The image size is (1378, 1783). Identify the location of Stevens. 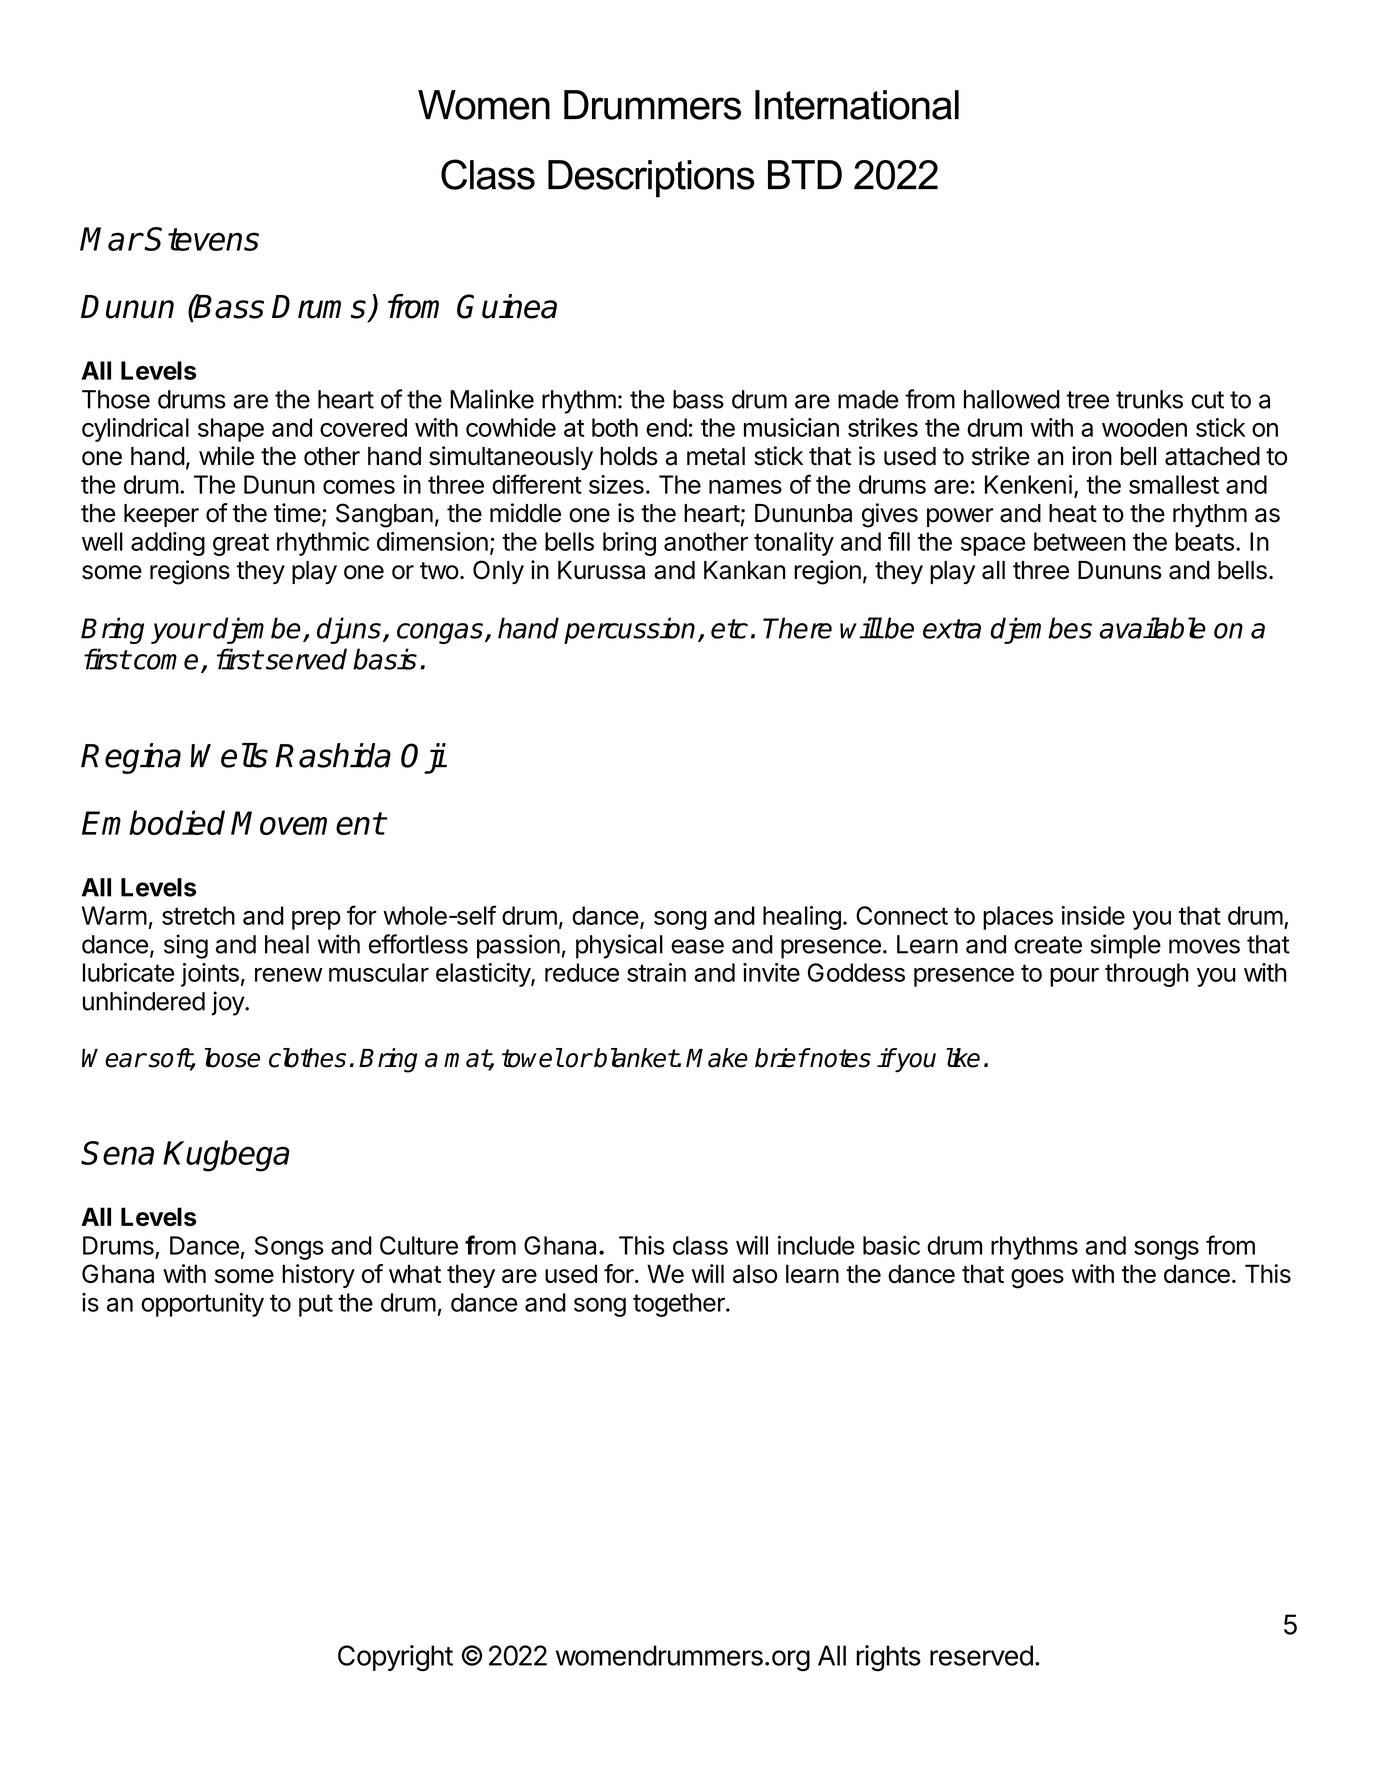
(202, 239).
